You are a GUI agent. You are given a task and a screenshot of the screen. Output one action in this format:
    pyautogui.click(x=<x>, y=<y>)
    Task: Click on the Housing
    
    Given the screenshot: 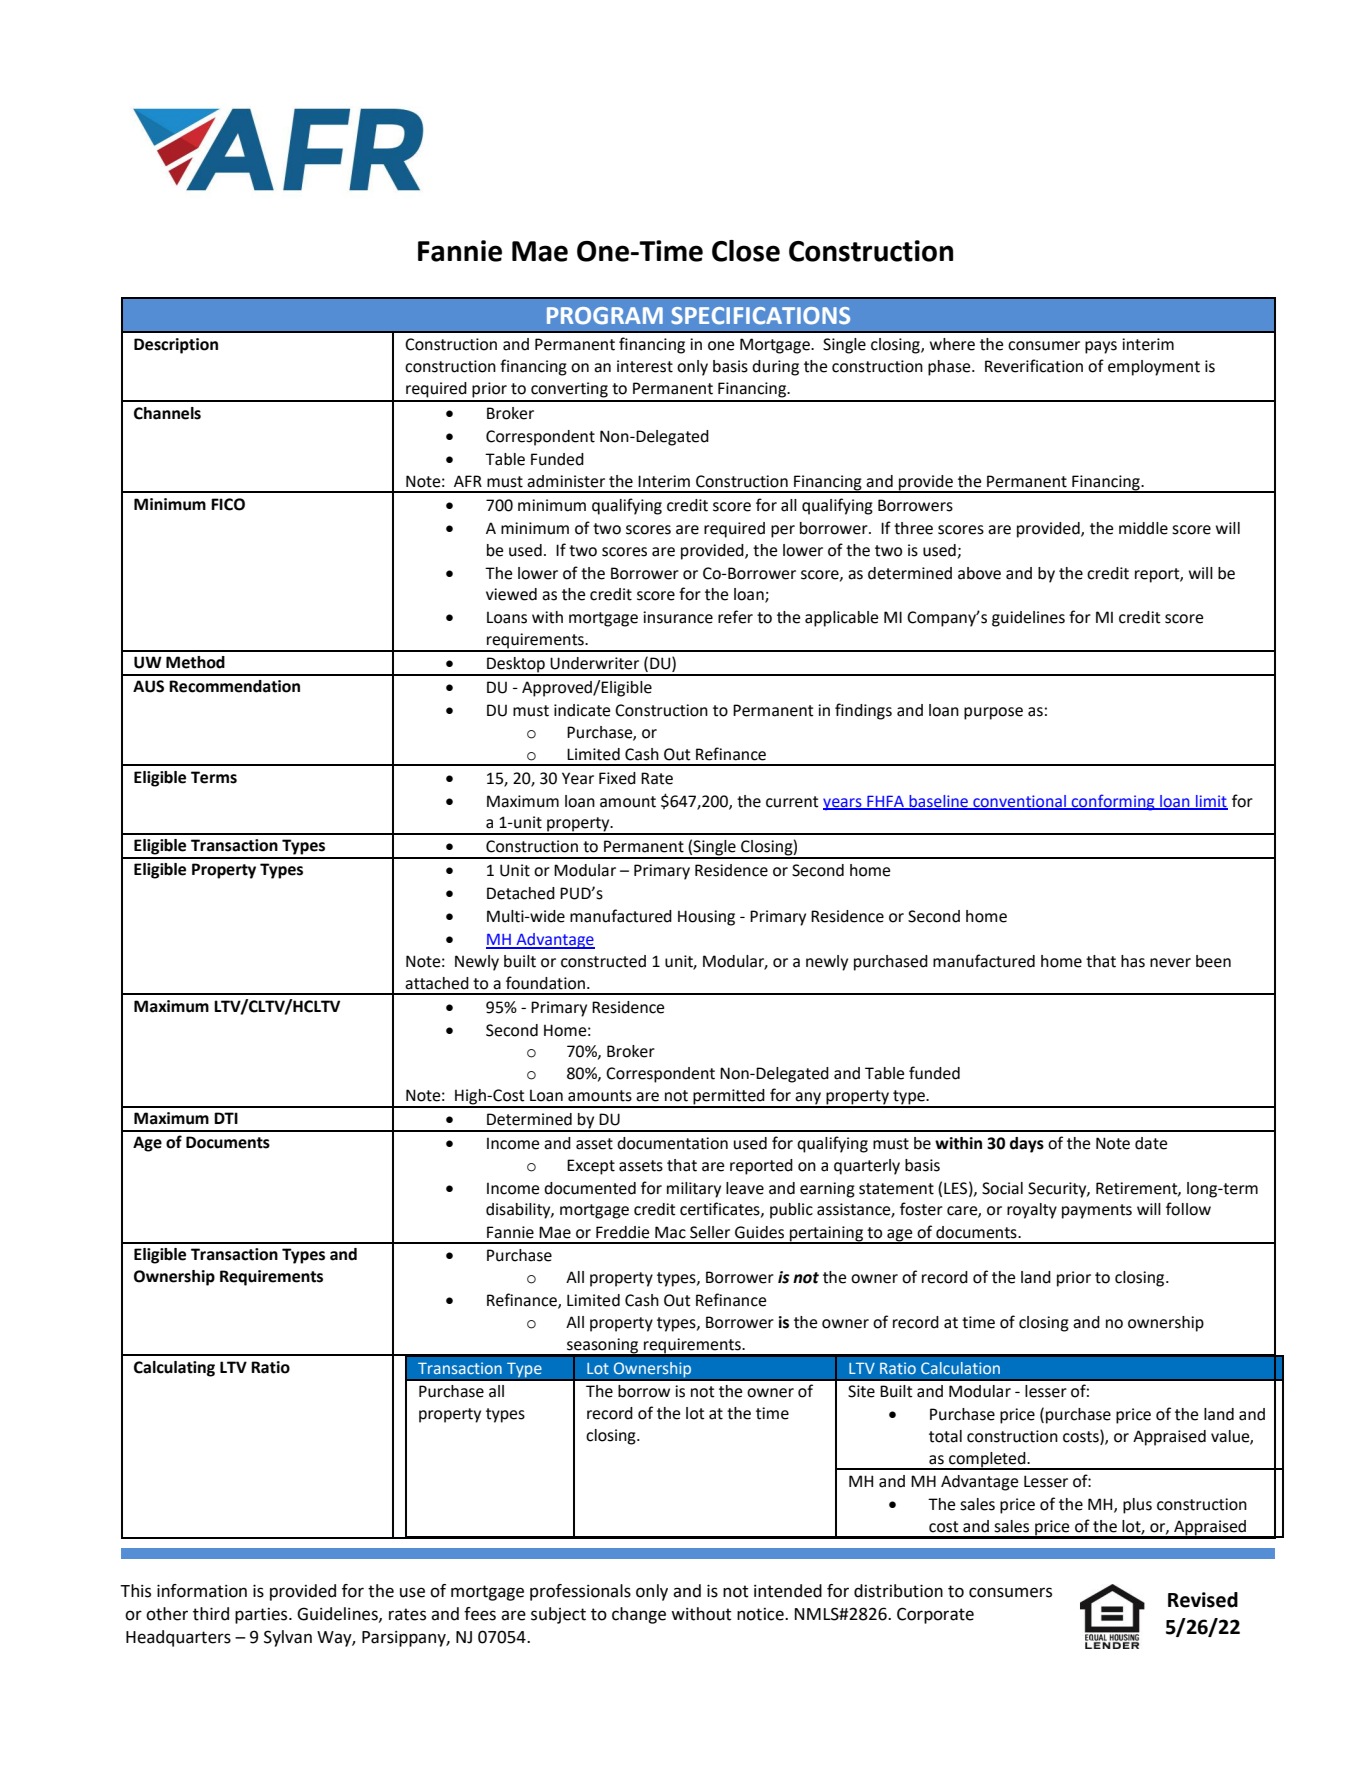 What is the action you would take?
    pyautogui.click(x=706, y=918)
